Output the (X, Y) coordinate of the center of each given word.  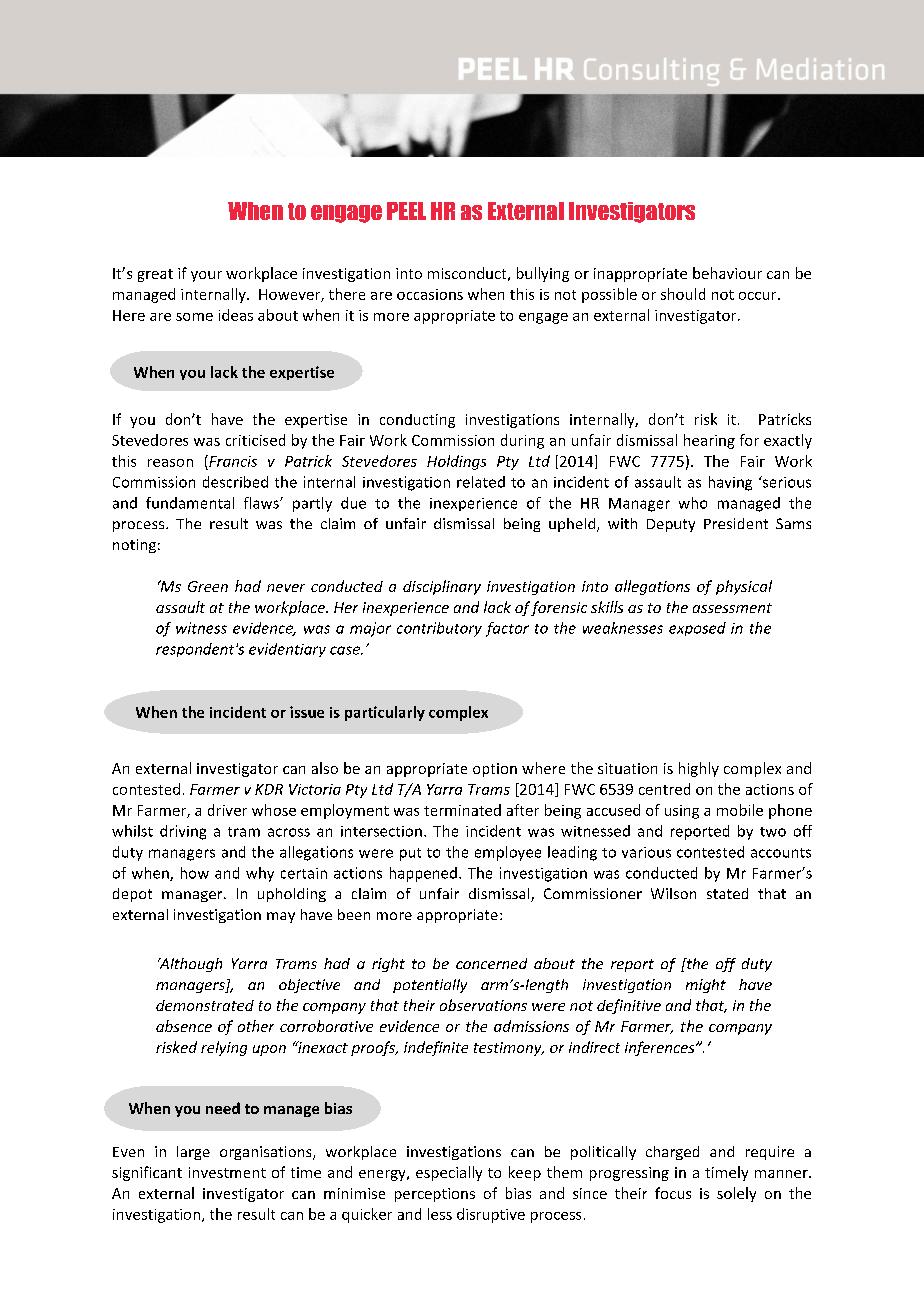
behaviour (727, 273)
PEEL (406, 211)
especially (449, 1173)
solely (736, 1194)
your (206, 276)
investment (227, 1172)
